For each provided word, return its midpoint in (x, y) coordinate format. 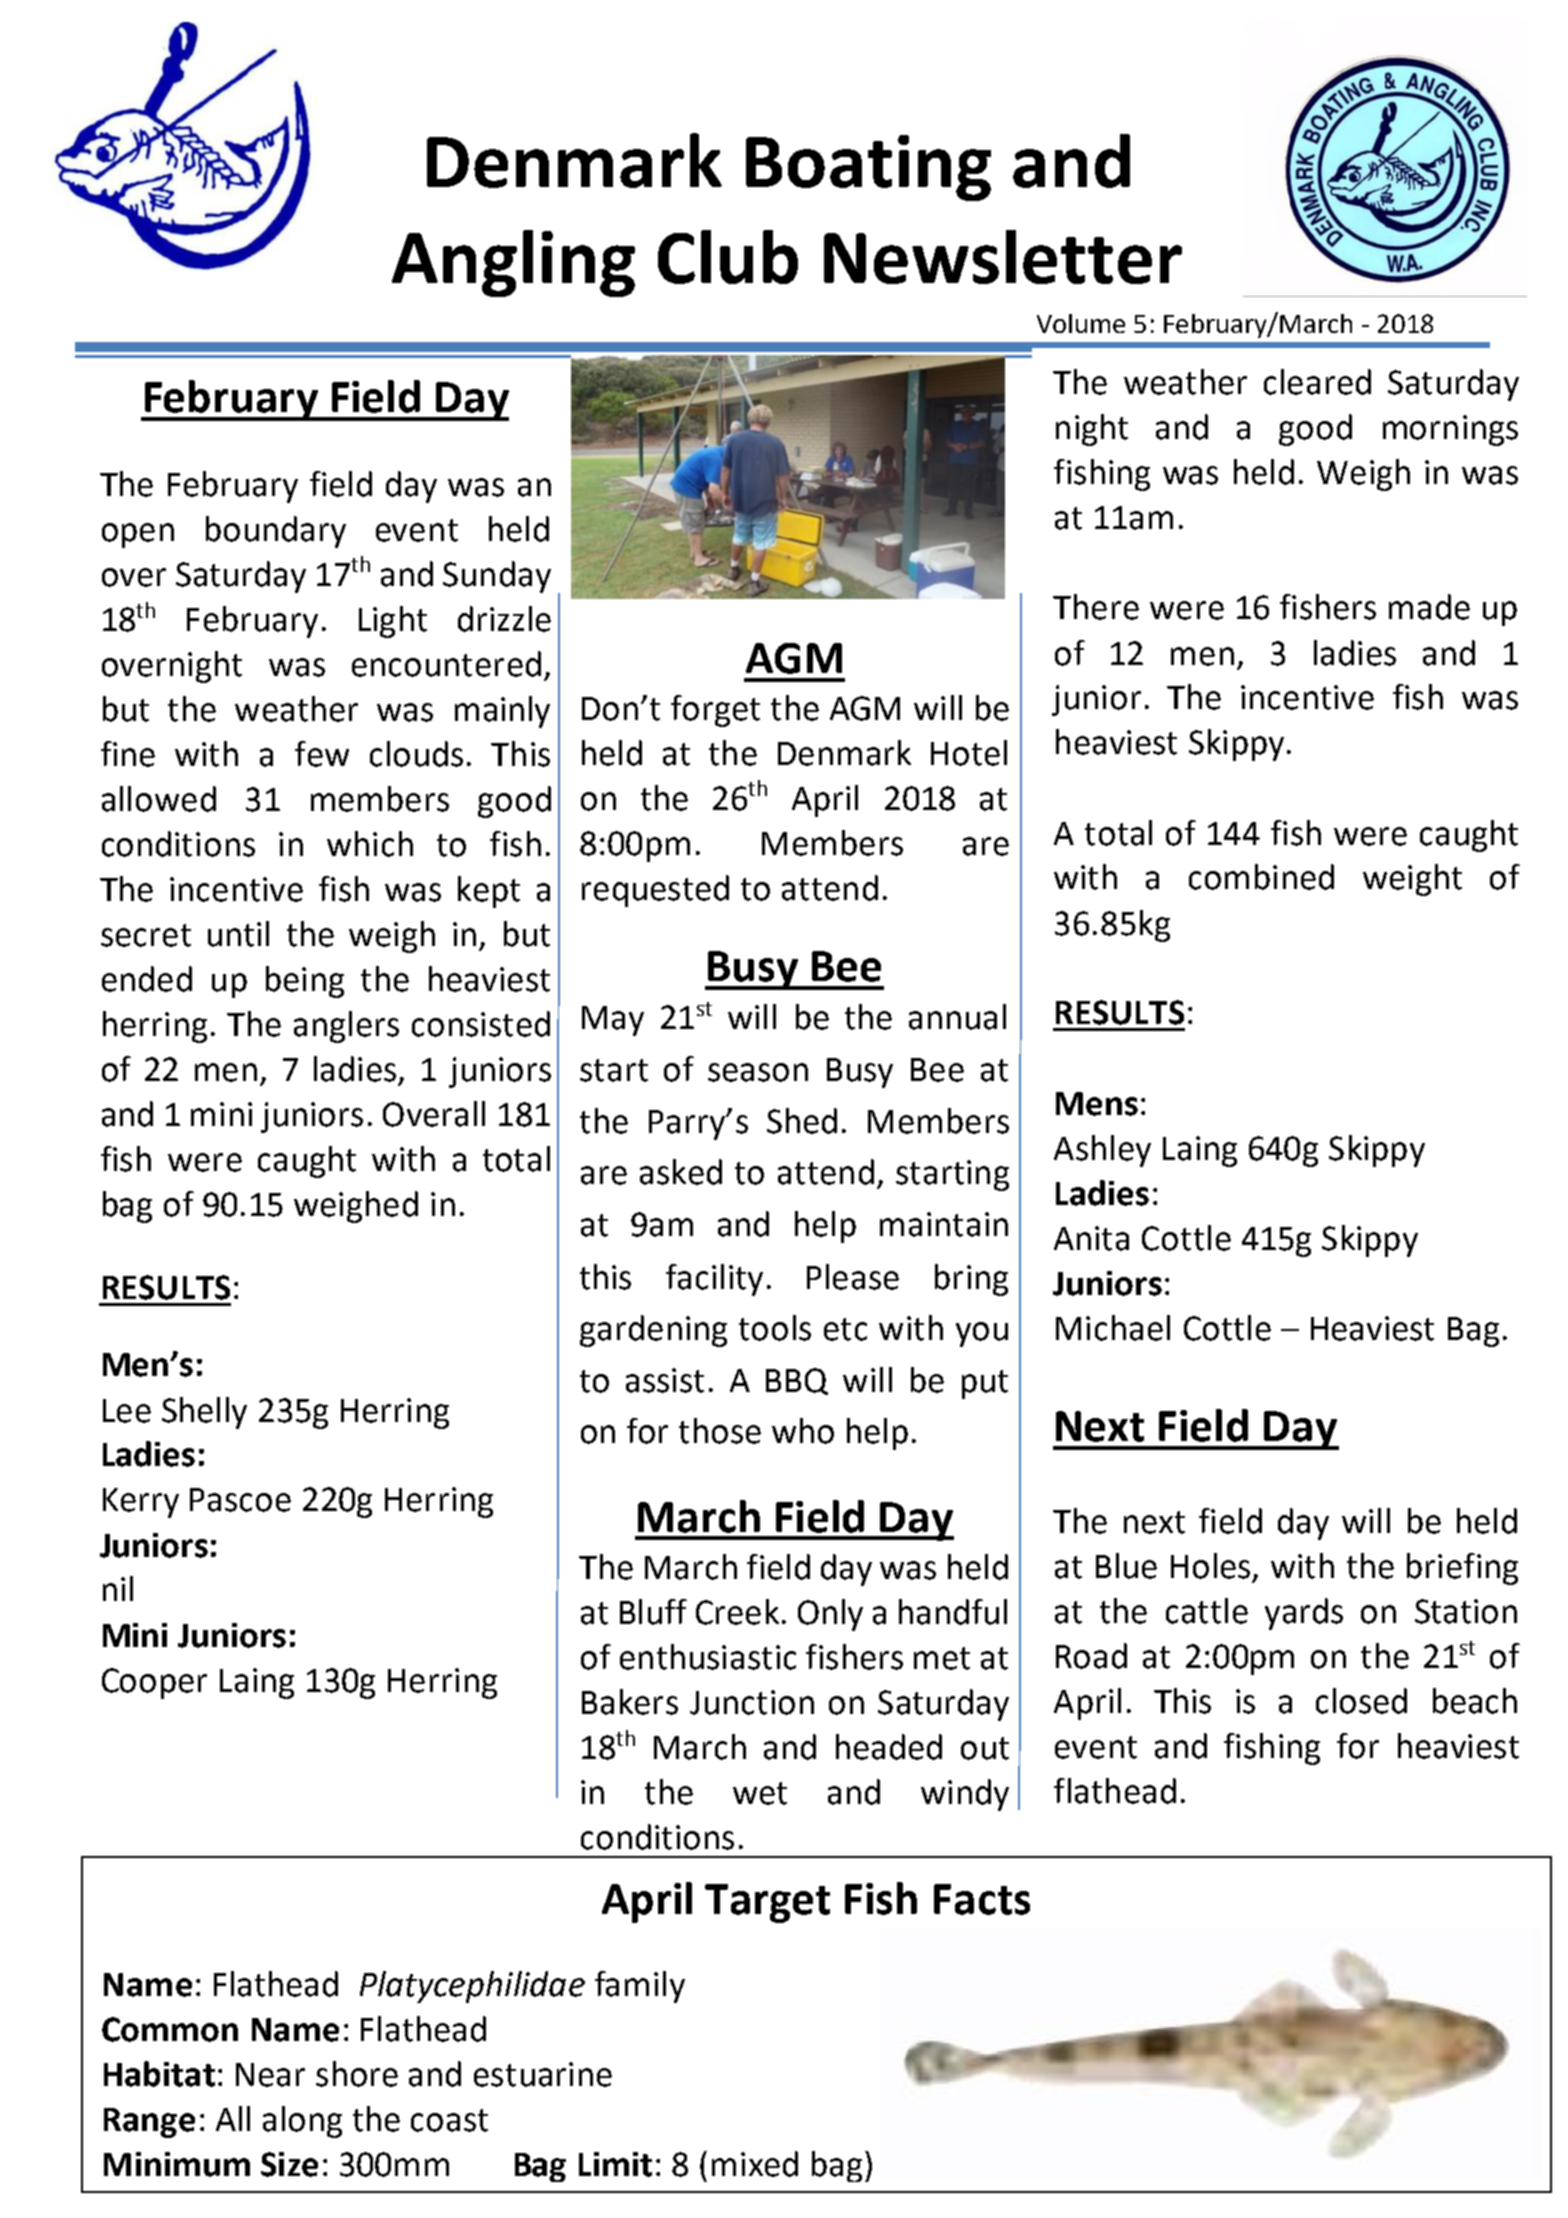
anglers (346, 1027)
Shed (802, 1121)
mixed (755, 2164)
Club (728, 257)
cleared (1317, 382)
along (302, 2122)
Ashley (1102, 1151)
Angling (513, 263)
